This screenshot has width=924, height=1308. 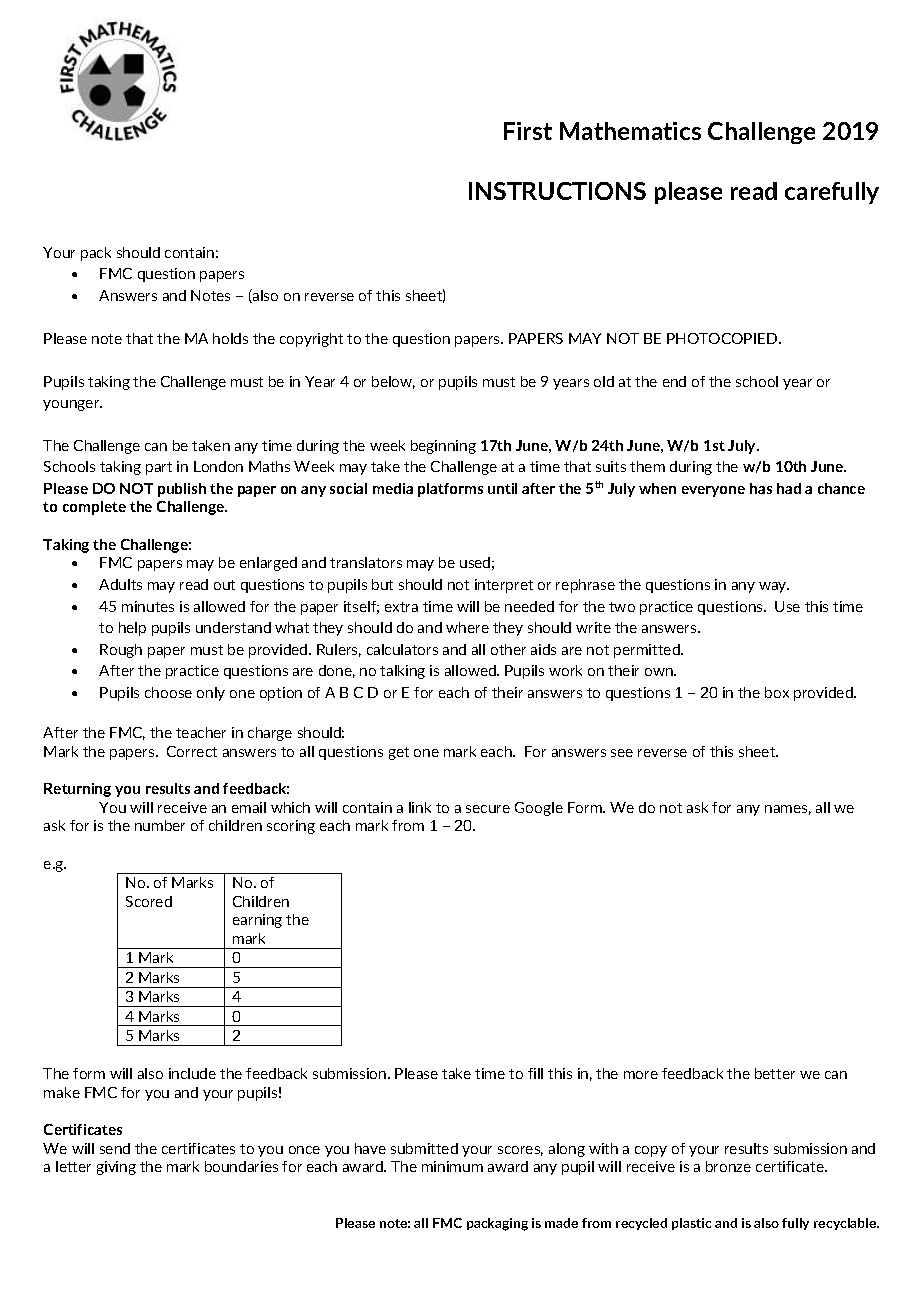 What do you see at coordinates (777, 692) in the screenshot?
I see `box` at bounding box center [777, 692].
